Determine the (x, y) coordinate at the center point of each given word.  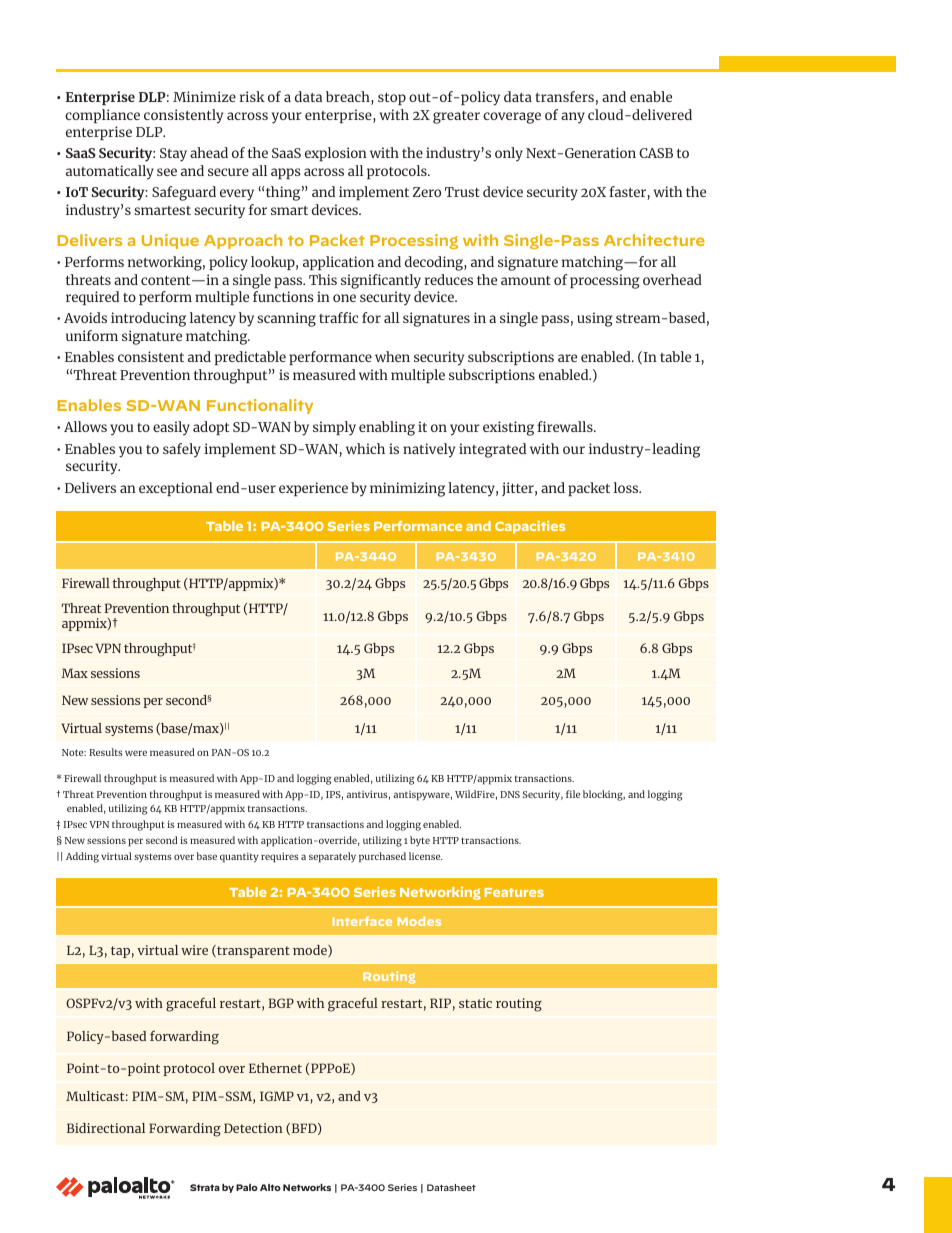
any (573, 118)
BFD (304, 1129)
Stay (173, 155)
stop (392, 99)
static (475, 1003)
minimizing (407, 489)
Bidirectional (106, 1128)
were (136, 753)
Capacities (530, 527)
